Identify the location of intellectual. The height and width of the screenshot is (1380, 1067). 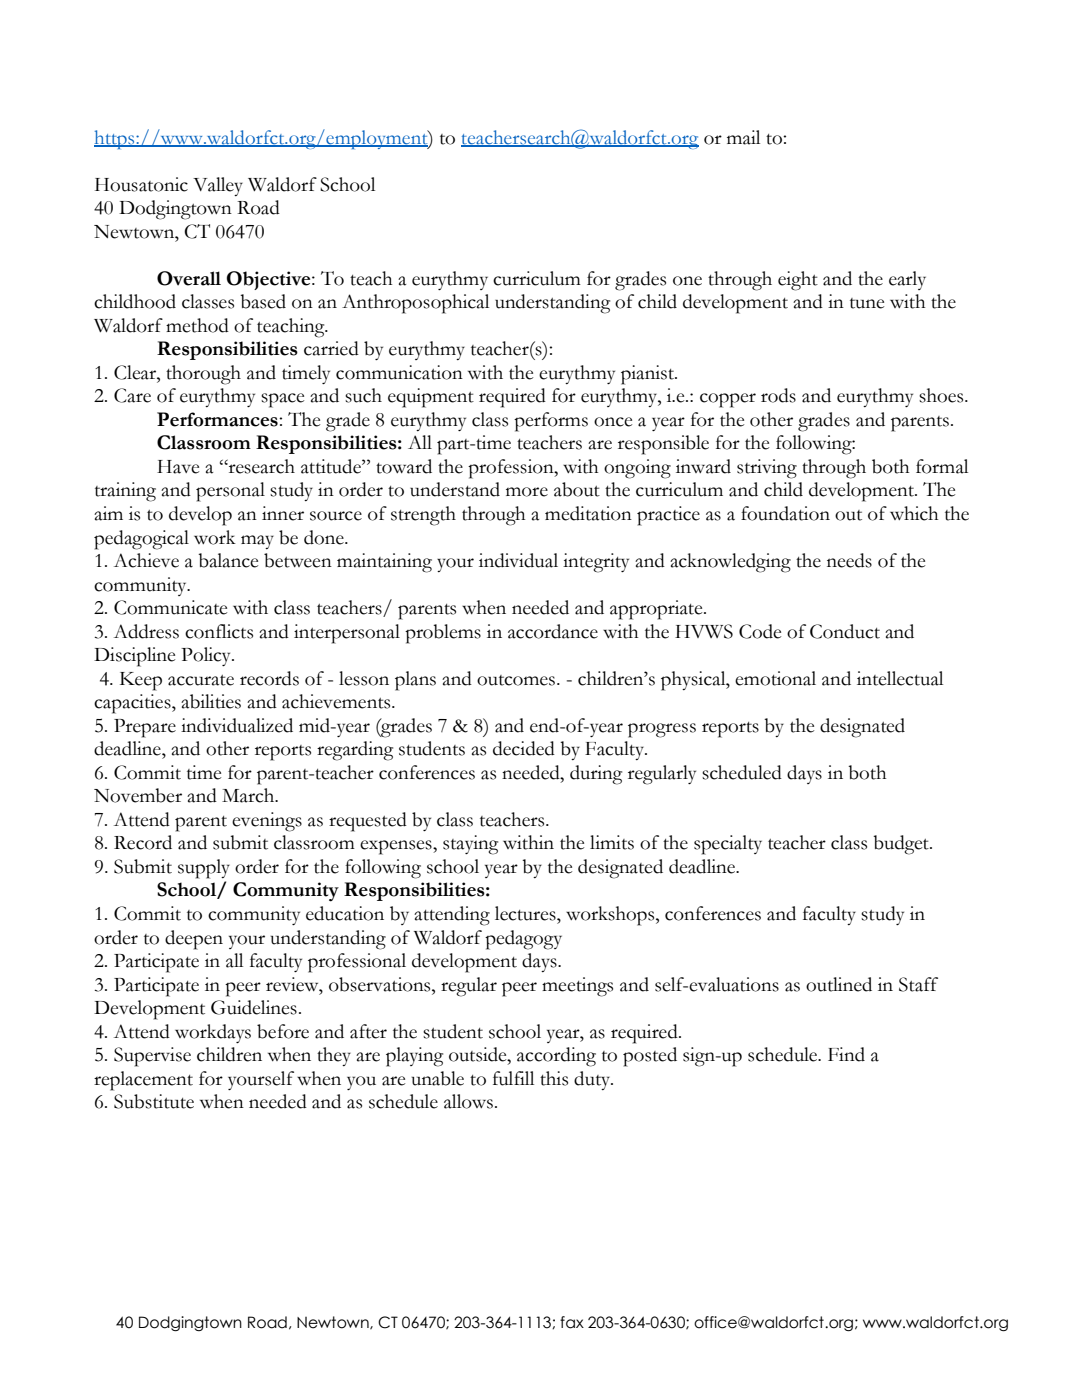
(900, 678).
